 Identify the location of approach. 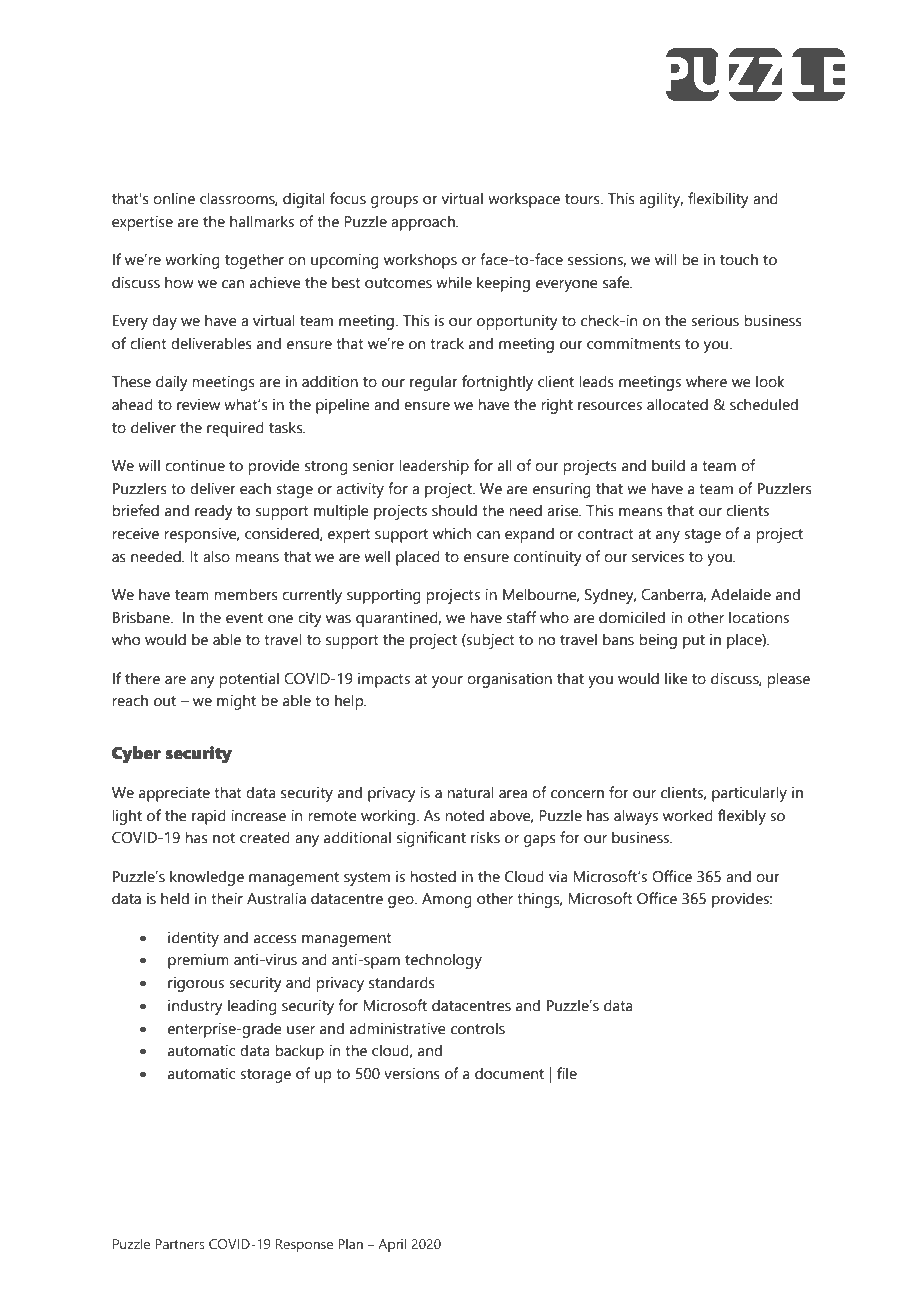
(424, 223).
